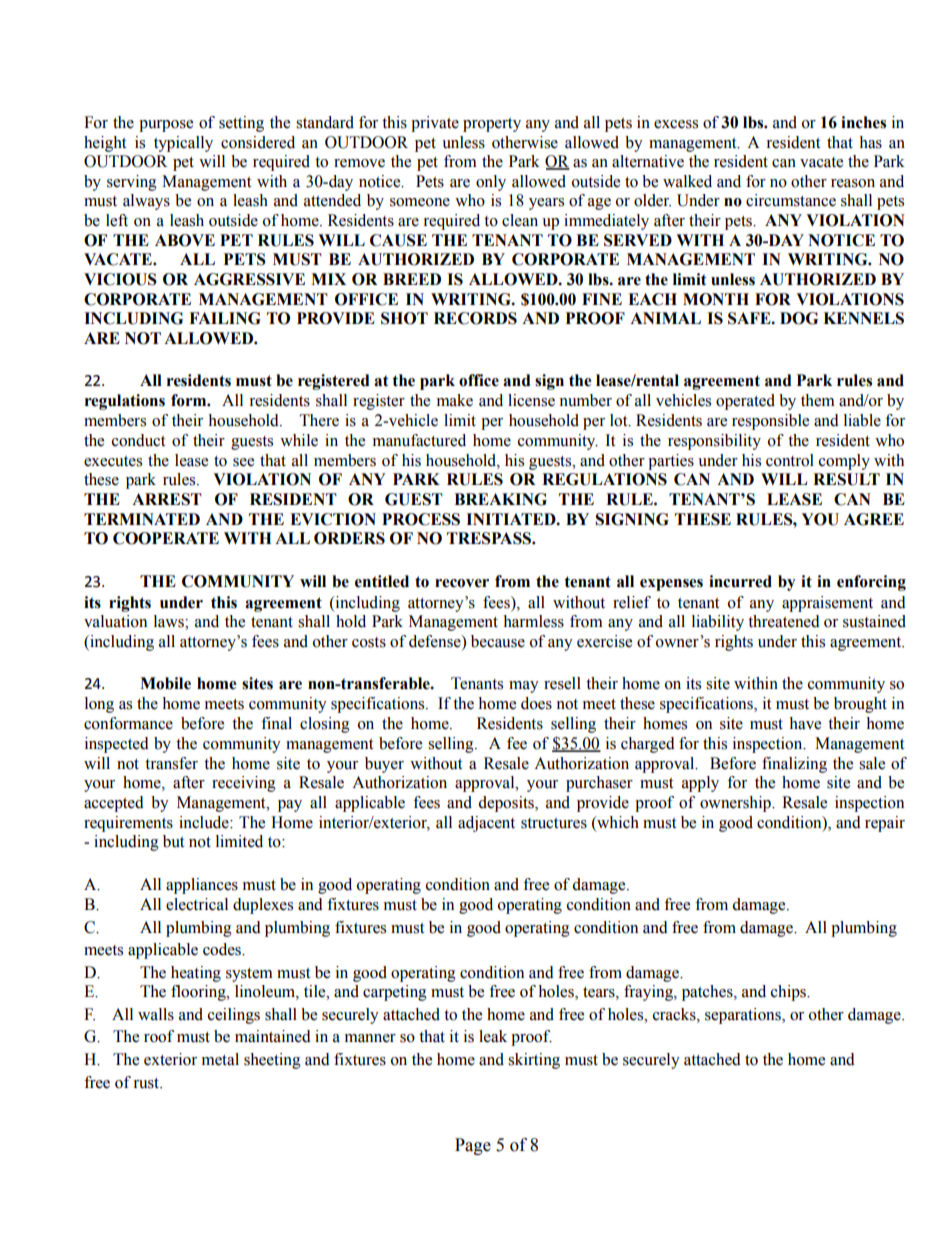 The height and width of the document is (1233, 952). I want to click on harmless, so click(533, 621).
